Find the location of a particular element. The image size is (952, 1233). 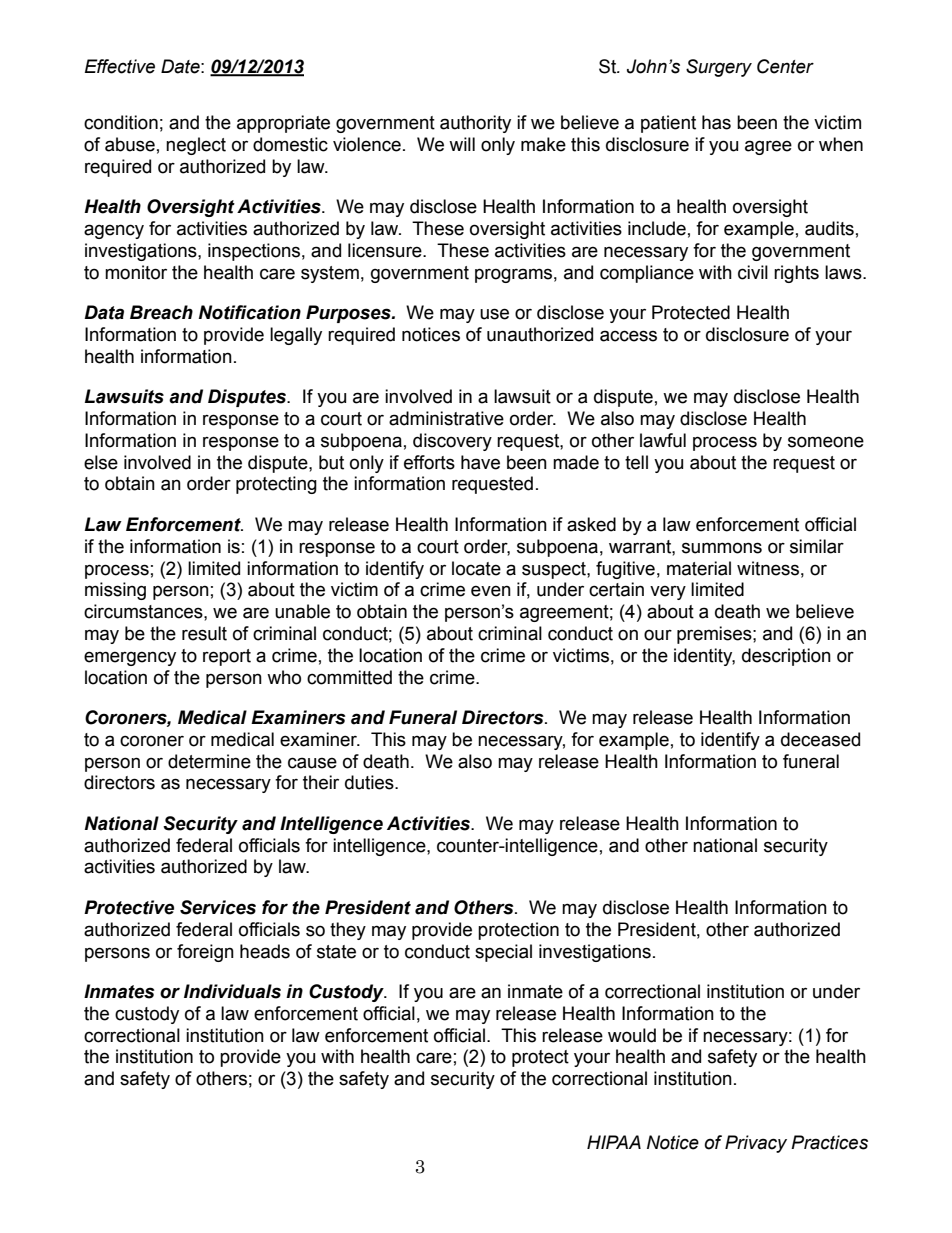

special is located at coordinates (503, 953).
